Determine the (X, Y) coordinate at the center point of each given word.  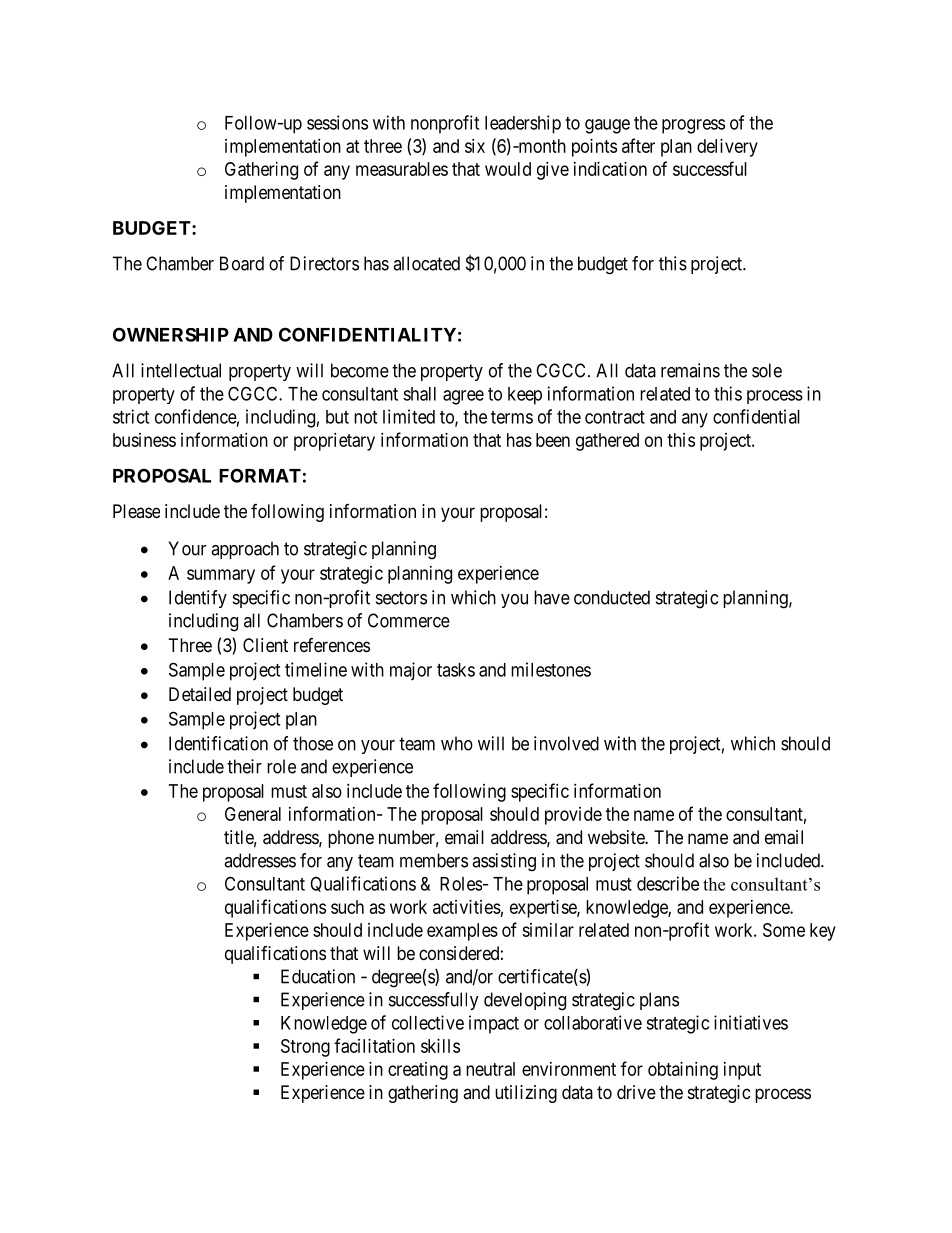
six (475, 146)
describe (668, 883)
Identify (198, 599)
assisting (504, 862)
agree (463, 397)
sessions (337, 122)
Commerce (409, 620)
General (253, 814)
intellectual (181, 370)
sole (767, 370)
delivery (727, 148)
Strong (305, 1048)
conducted (612, 597)
